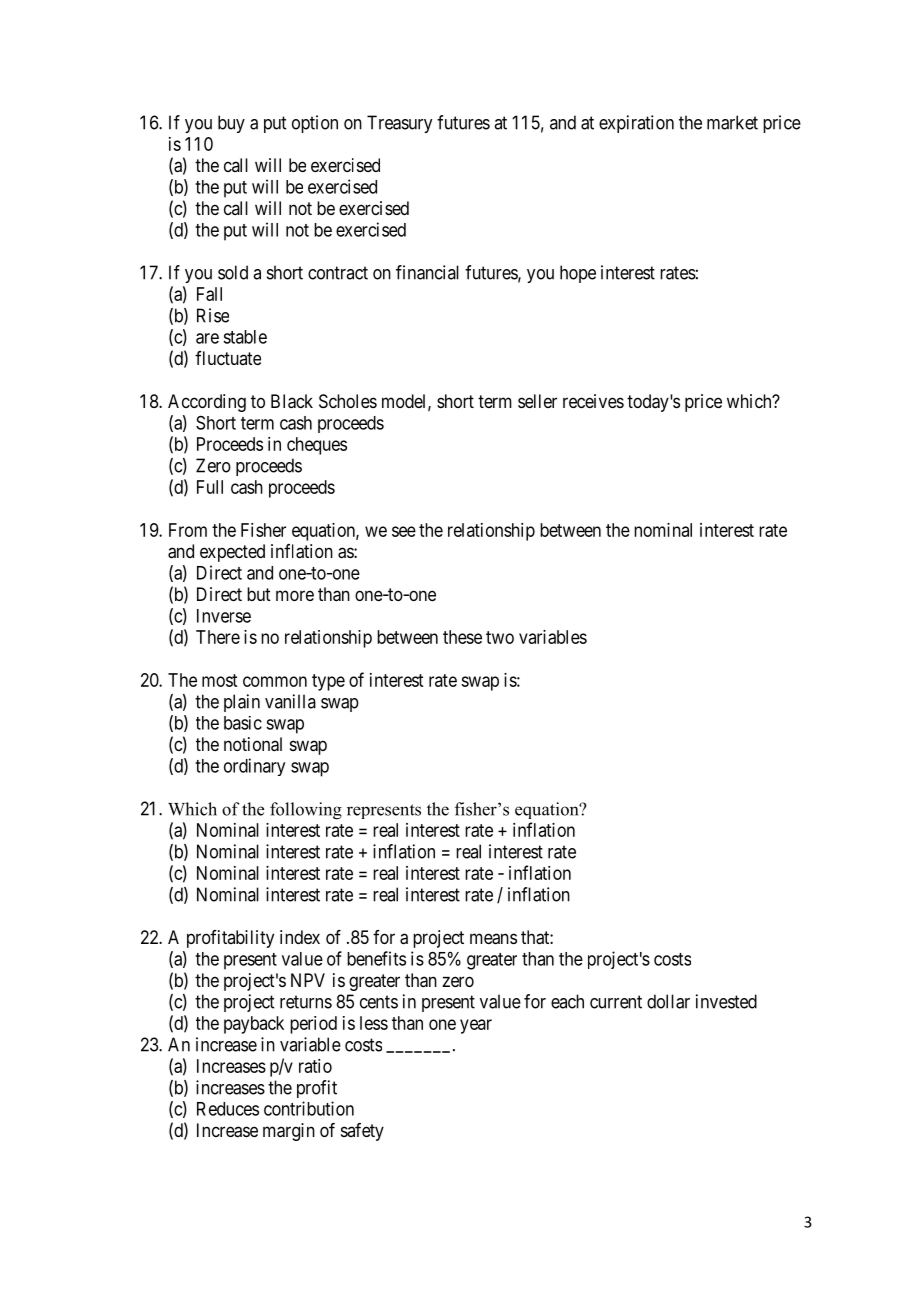 This screenshot has width=924, height=1308. I want to click on market, so click(732, 122).
